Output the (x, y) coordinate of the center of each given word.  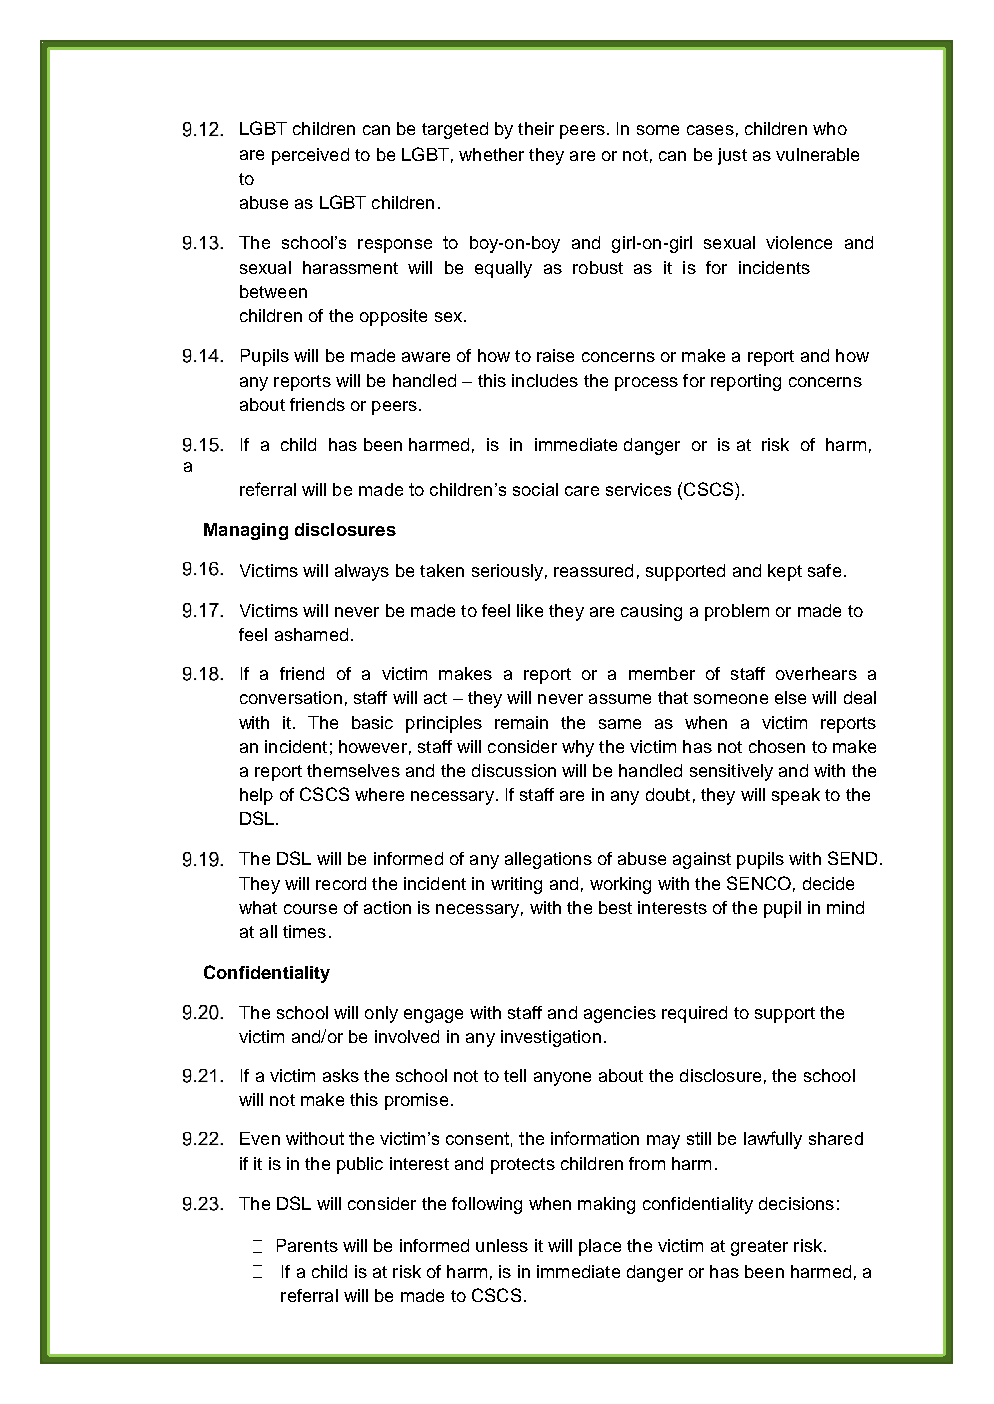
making (606, 1205)
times (304, 931)
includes (545, 380)
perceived (310, 156)
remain (521, 722)
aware (426, 357)
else (790, 697)
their (536, 128)
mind (845, 907)
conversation (291, 697)
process (646, 384)
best (615, 907)
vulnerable (817, 154)
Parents (307, 1245)
